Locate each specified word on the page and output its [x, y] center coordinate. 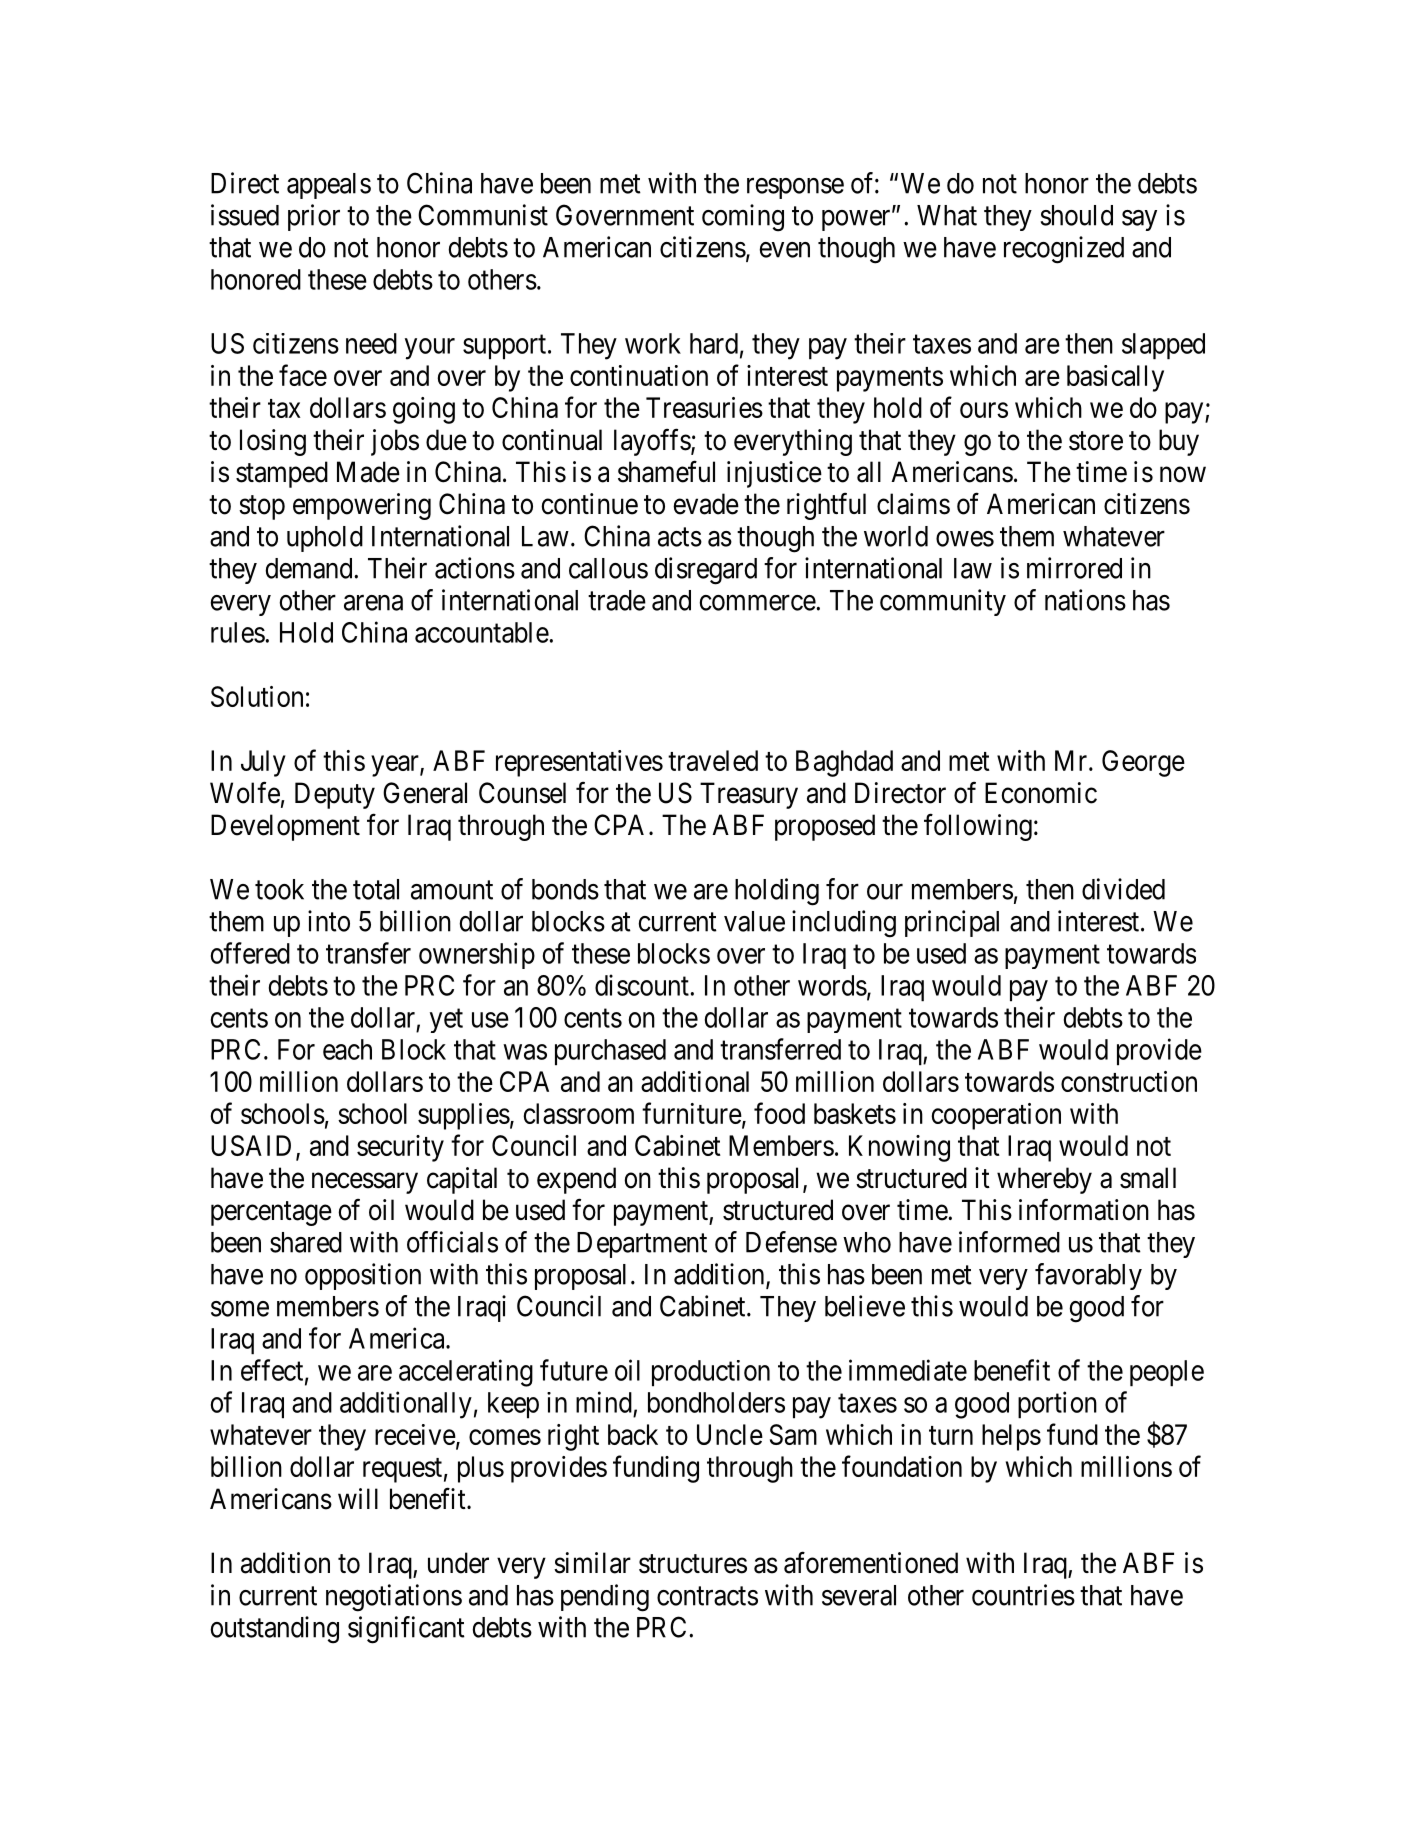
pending [605, 1598]
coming [743, 218]
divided [1123, 889]
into [329, 921]
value [754, 921]
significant [406, 1630]
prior [314, 217]
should [1077, 215]
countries [1023, 1595]
